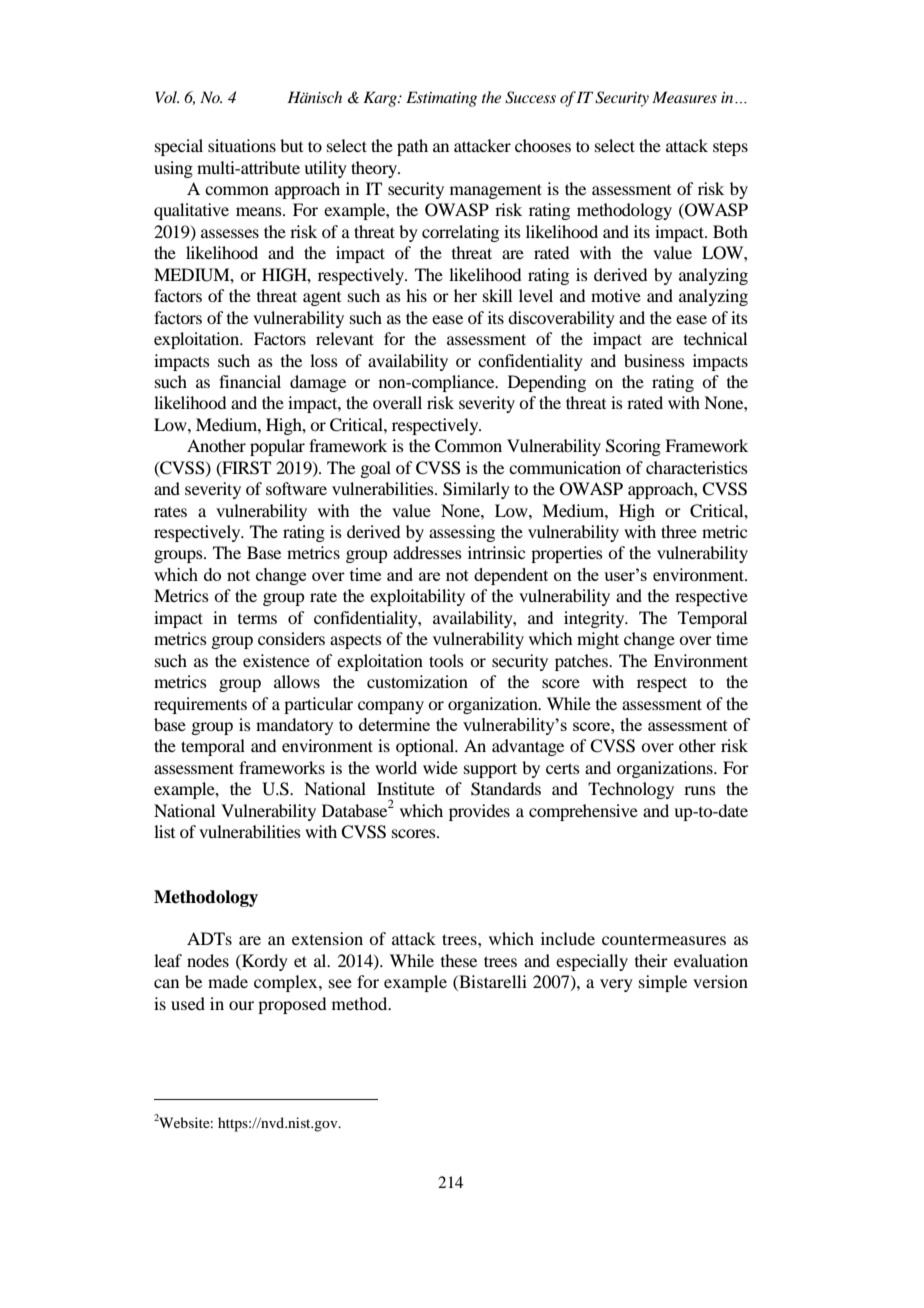 This page has height=1308, width=924. I want to click on Technology, so click(631, 790).
